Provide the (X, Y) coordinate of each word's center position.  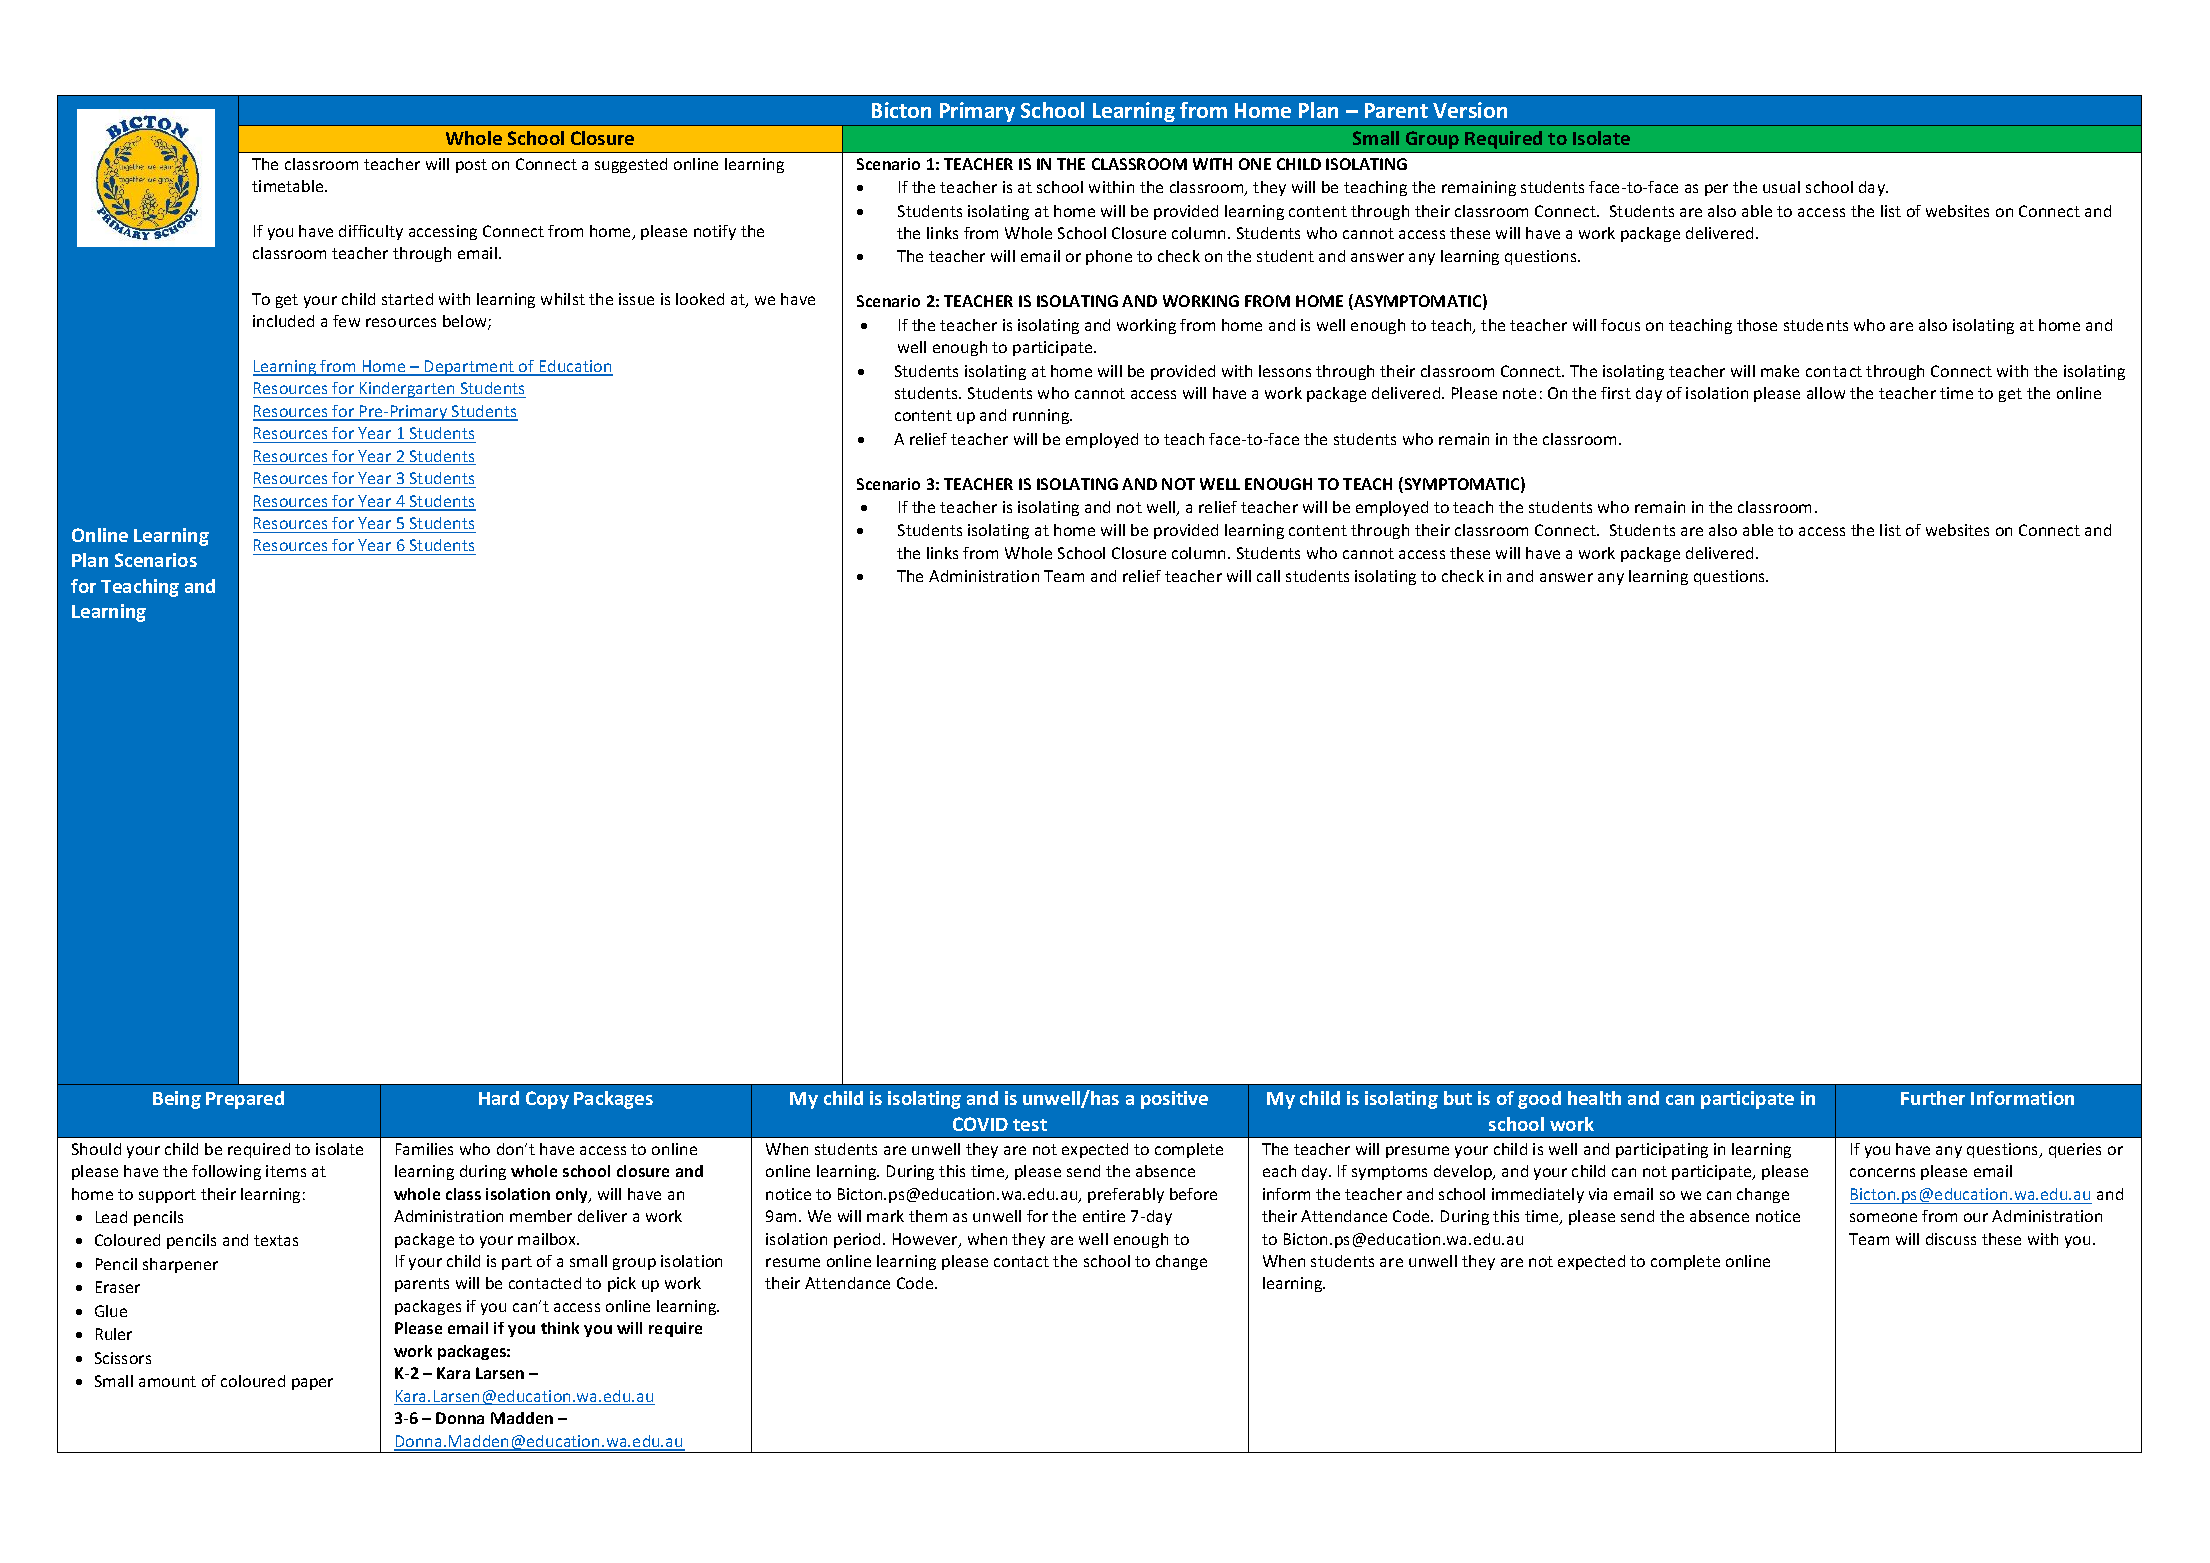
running (1042, 416)
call (1268, 576)
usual (1781, 187)
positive (1174, 1100)
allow (1826, 393)
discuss (1951, 1239)
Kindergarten (407, 390)
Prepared (245, 1100)
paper (312, 1384)
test (1030, 1125)
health (1594, 1098)
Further (1933, 1098)
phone (1109, 257)
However (926, 1240)
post (471, 166)
